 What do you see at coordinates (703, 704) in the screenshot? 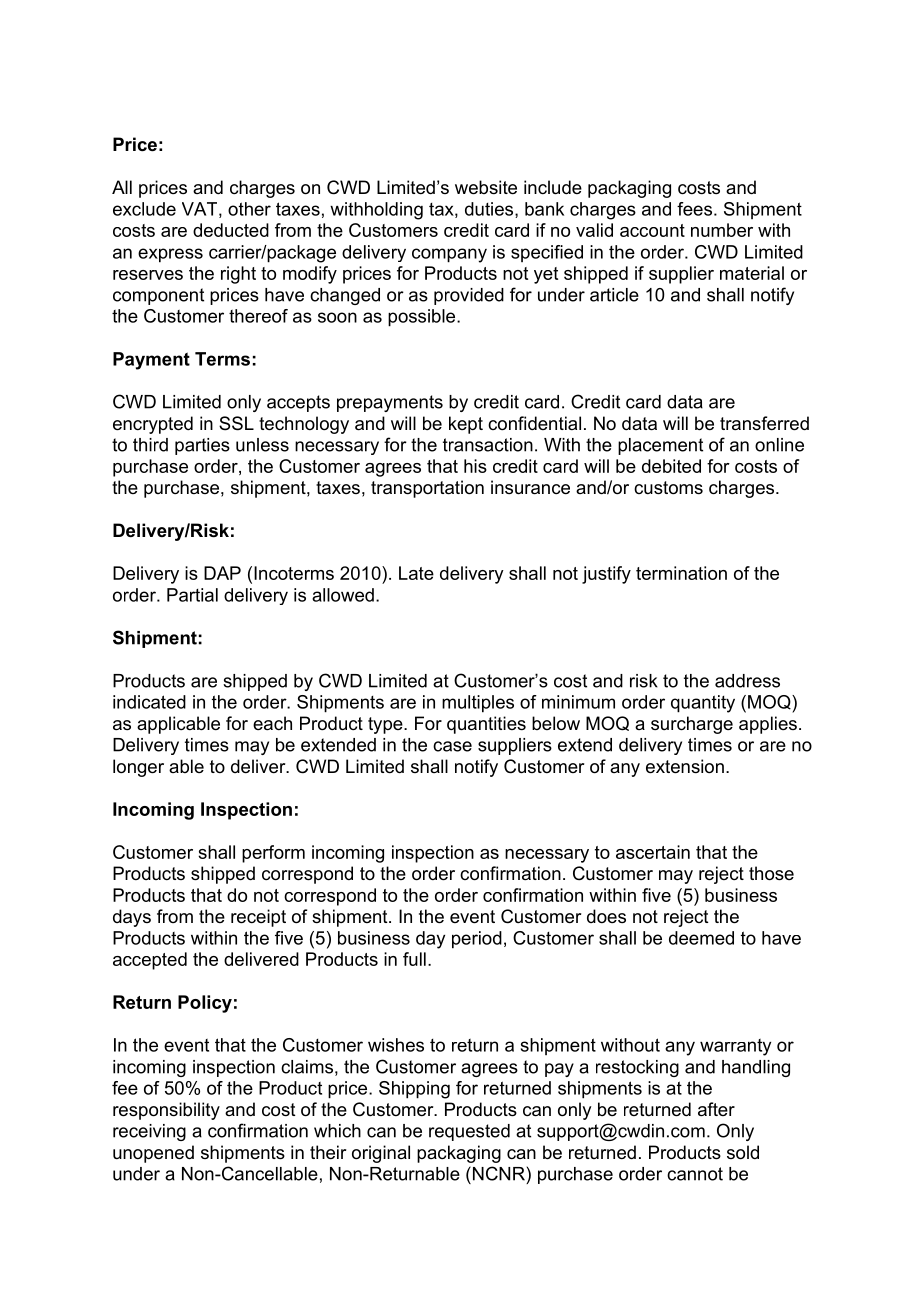
I see `quantity` at bounding box center [703, 704].
